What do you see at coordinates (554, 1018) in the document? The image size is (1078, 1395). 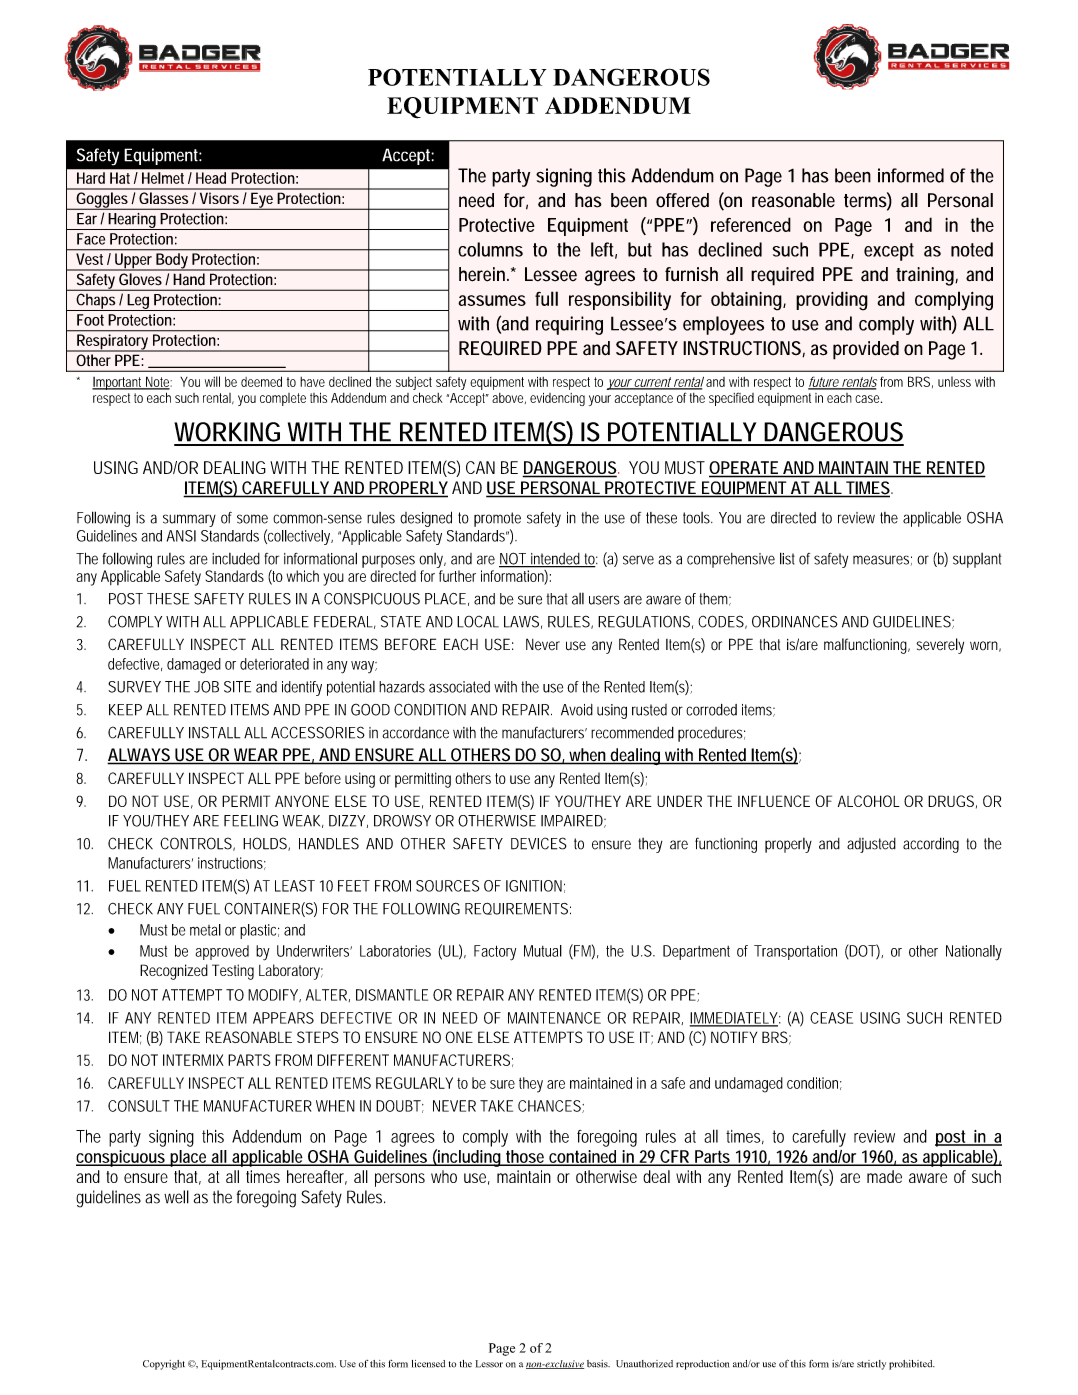 I see `MAINTENANCE` at bounding box center [554, 1018].
